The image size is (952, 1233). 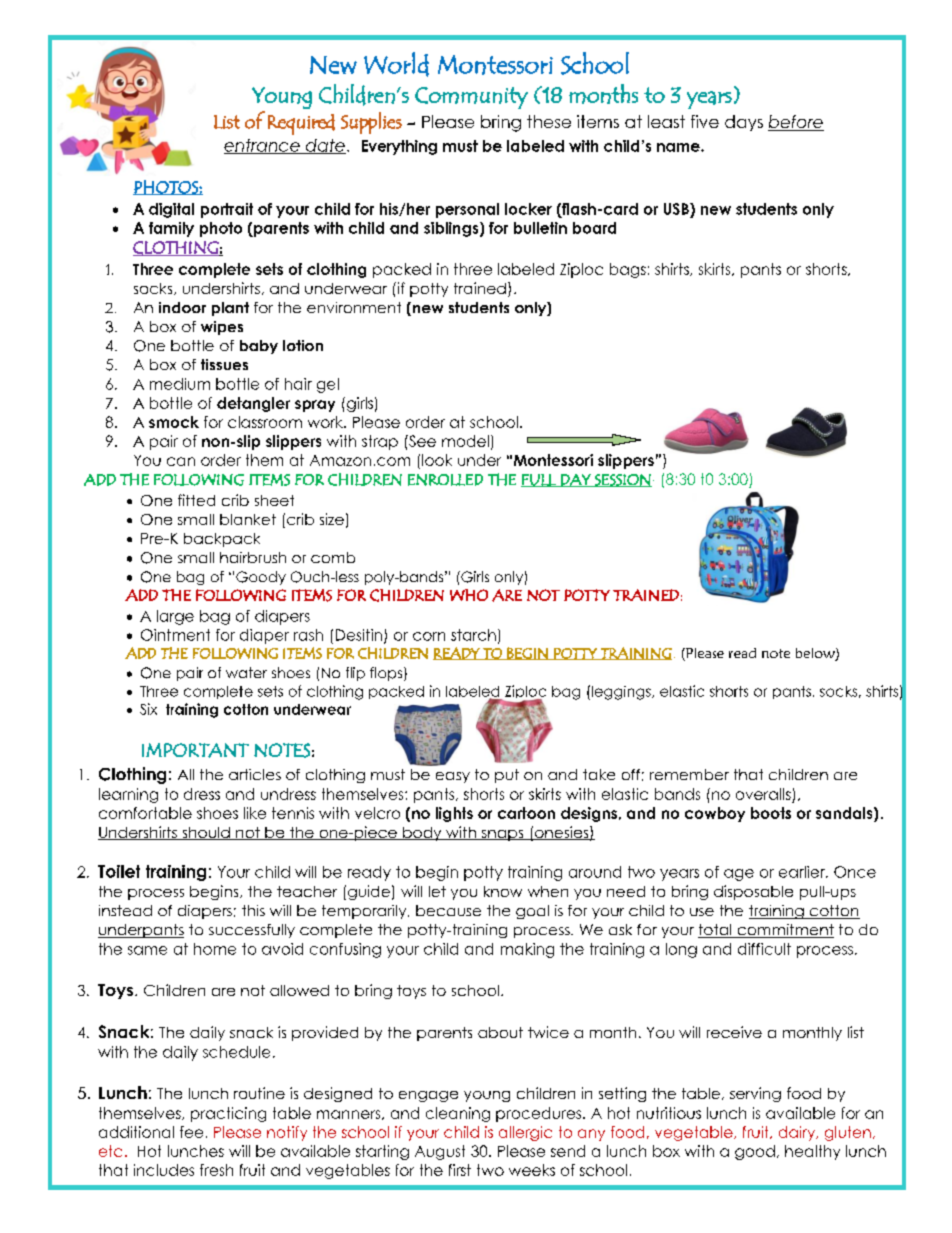 I want to click on fitted, so click(x=196, y=500).
